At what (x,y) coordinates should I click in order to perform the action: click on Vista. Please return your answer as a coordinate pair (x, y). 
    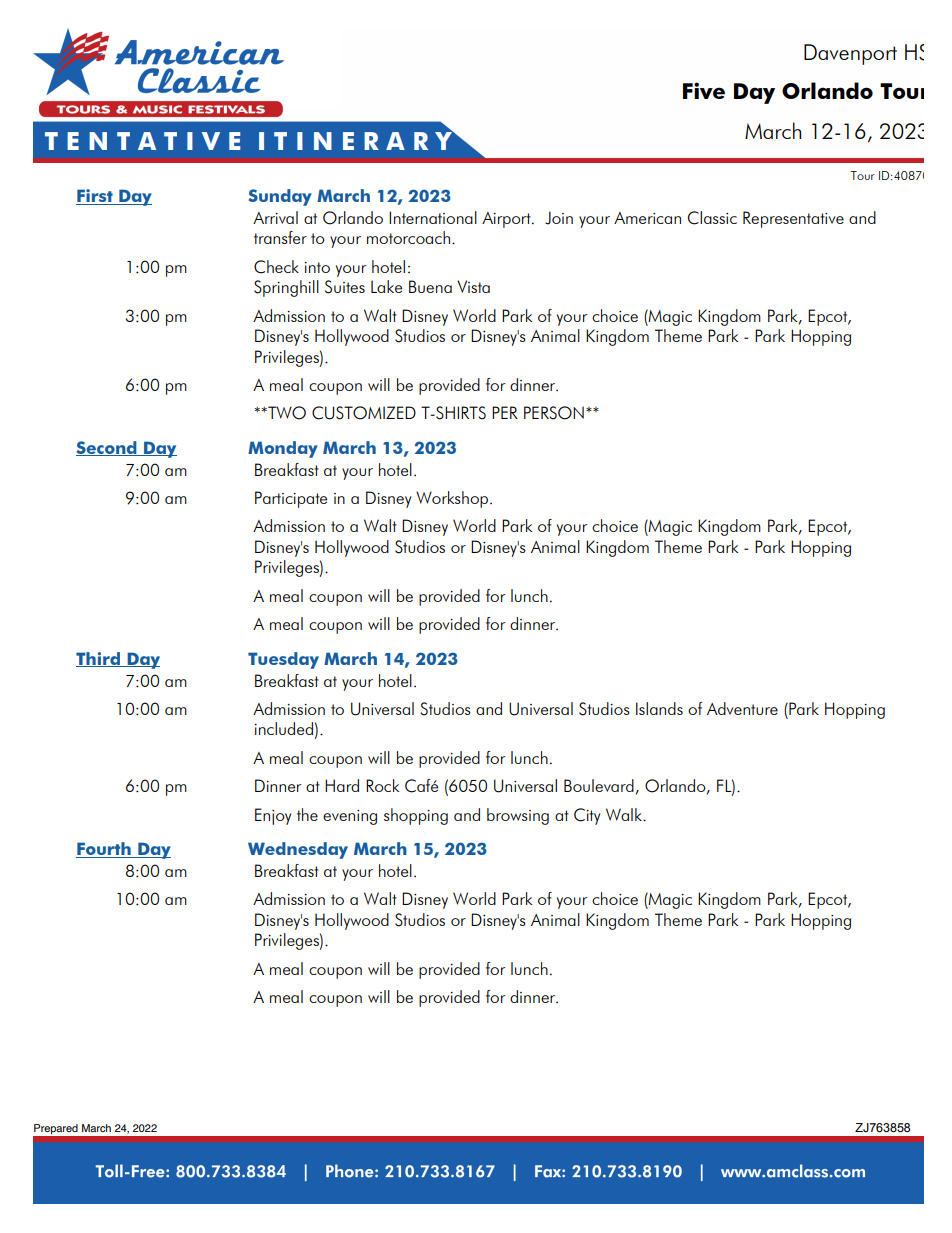
    Looking at the image, I should click on (473, 286).
